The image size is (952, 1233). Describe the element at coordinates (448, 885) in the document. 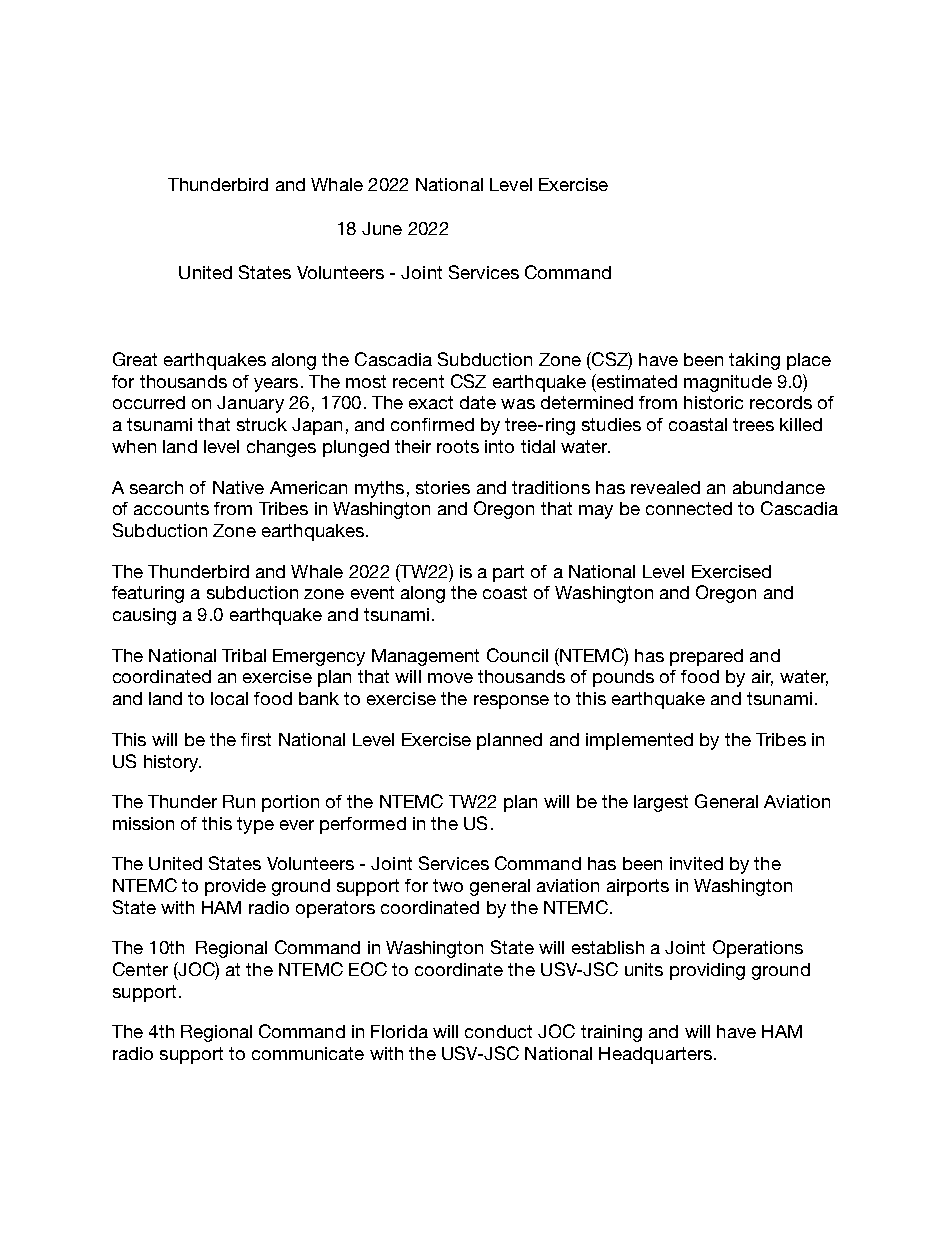

I see `two` at that location.
